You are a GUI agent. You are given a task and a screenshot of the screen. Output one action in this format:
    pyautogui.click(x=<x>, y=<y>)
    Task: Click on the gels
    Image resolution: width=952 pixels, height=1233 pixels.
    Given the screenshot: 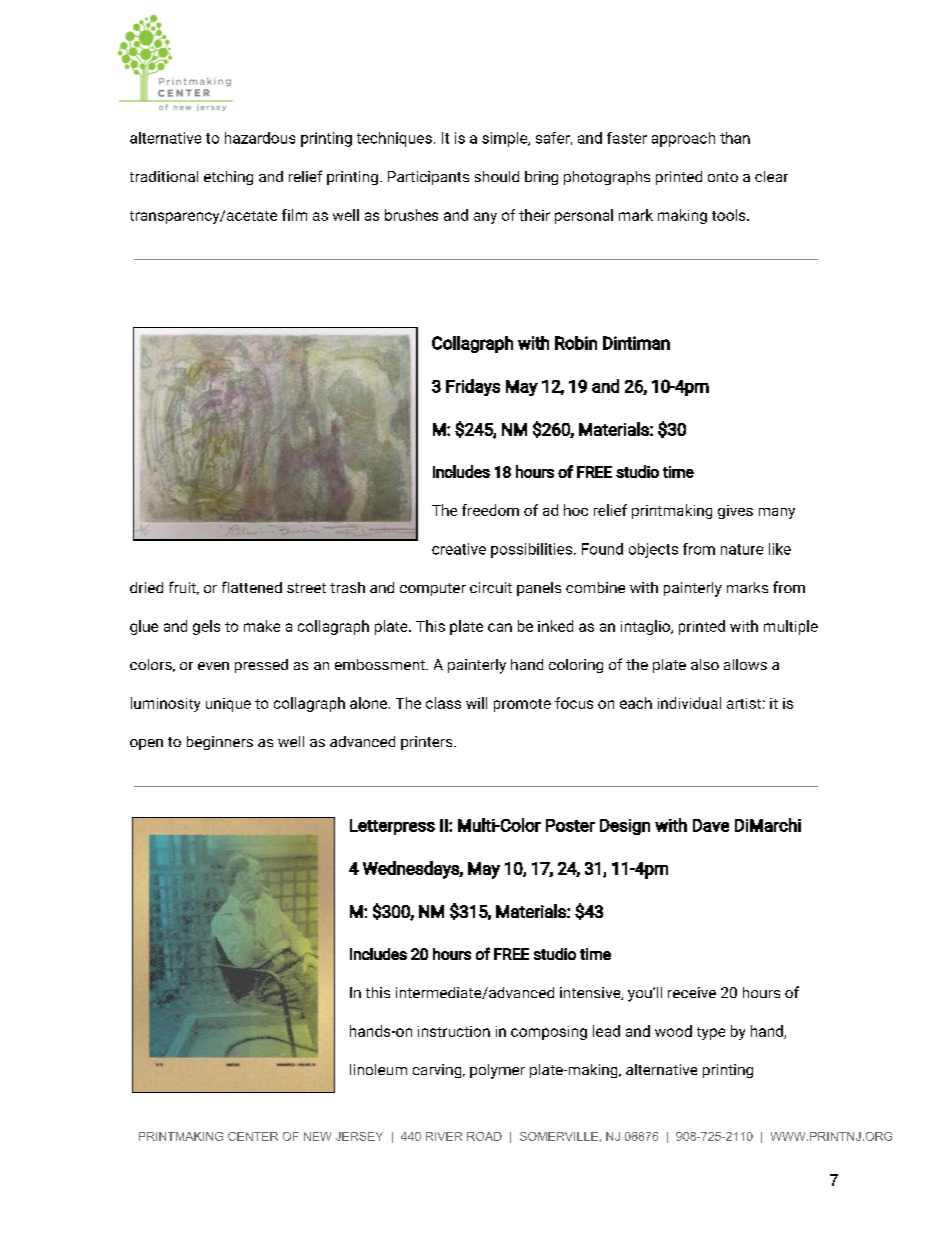 What is the action you would take?
    pyautogui.click(x=206, y=627)
